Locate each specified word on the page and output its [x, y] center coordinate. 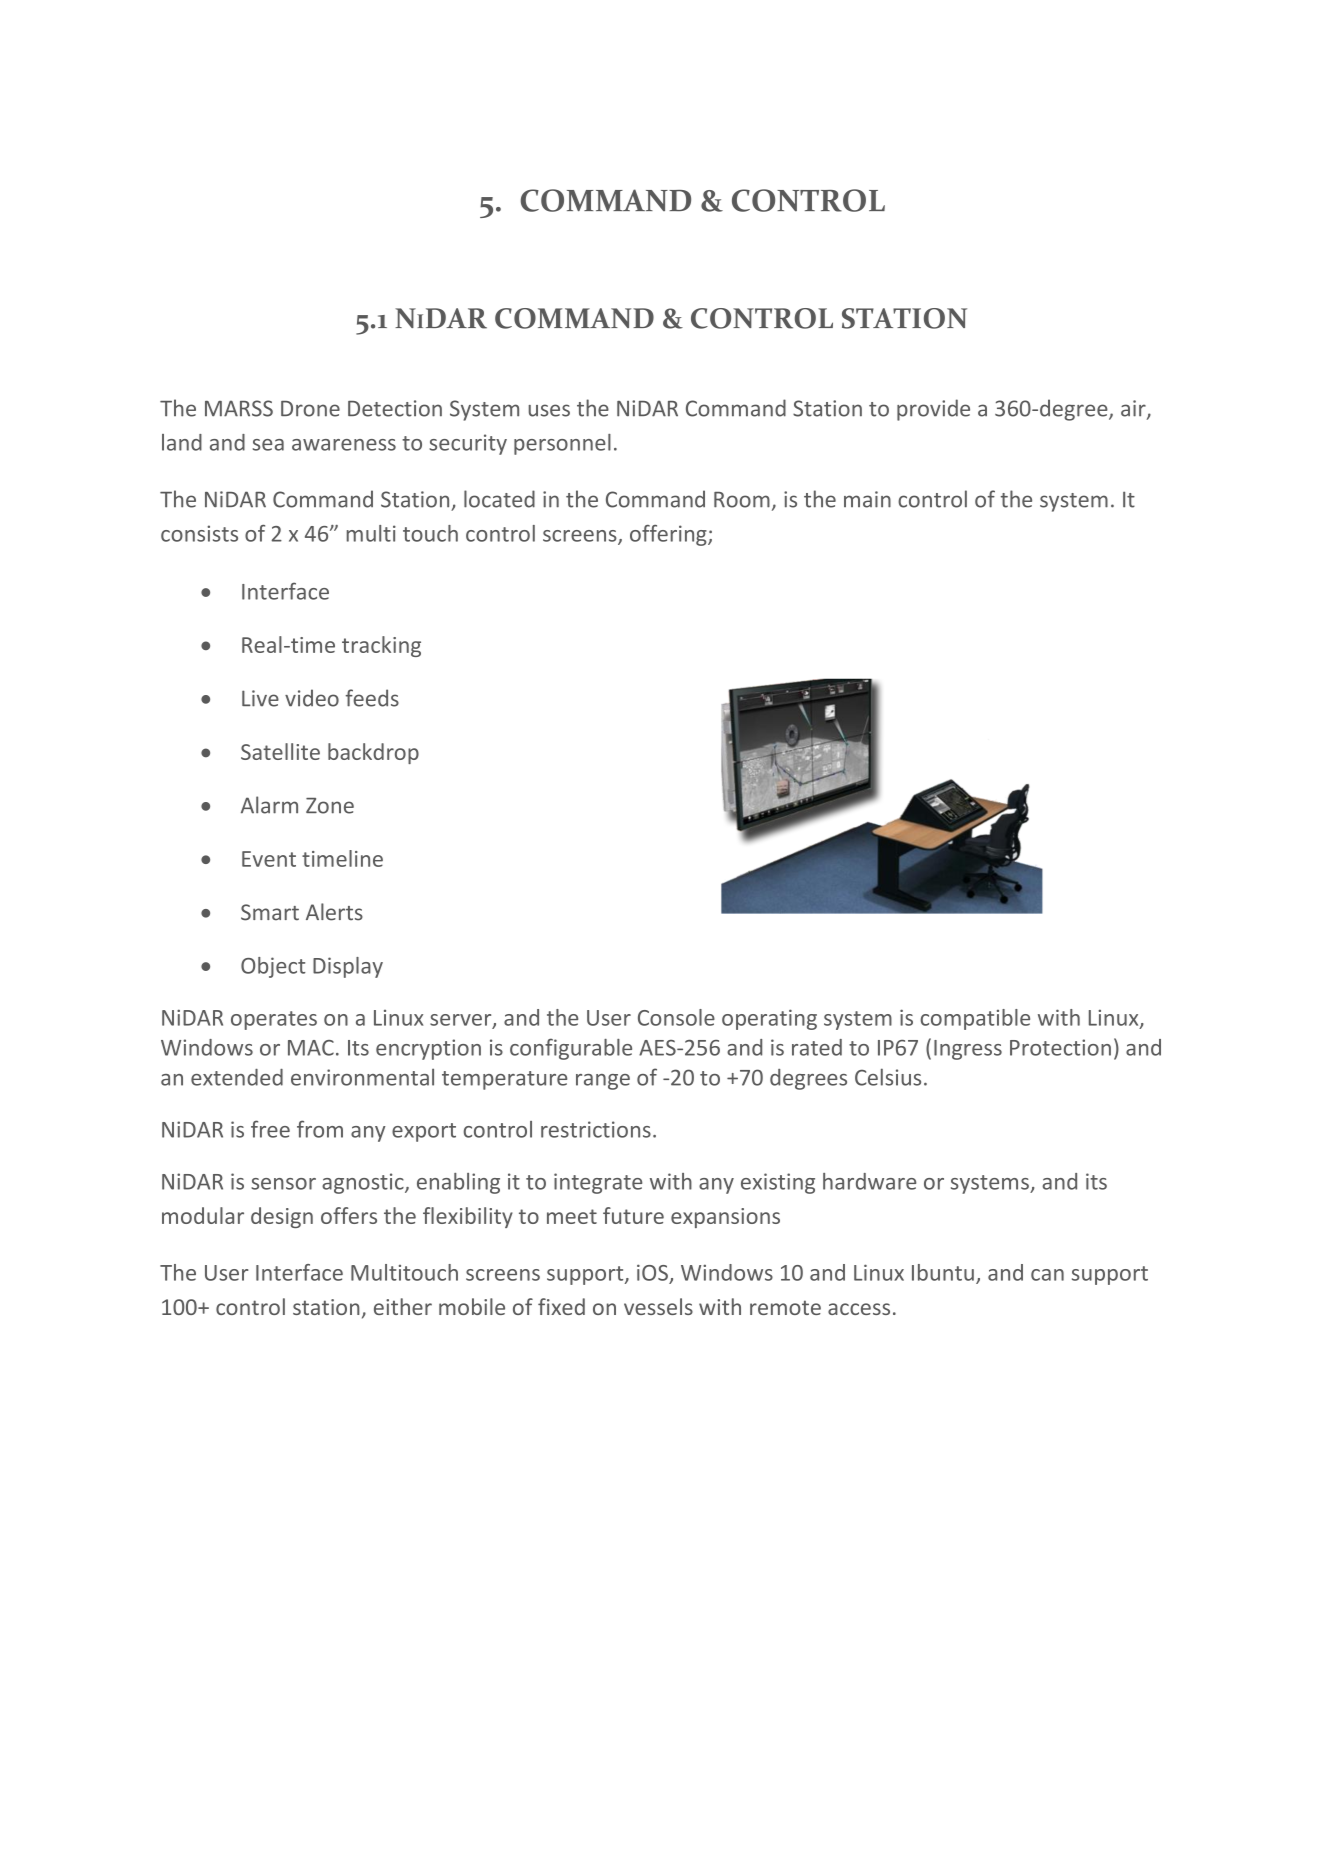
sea [268, 445]
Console [676, 1017]
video [312, 698]
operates [274, 1020]
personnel [562, 444]
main [867, 499]
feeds [372, 698]
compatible [975, 1019]
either [403, 1306]
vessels [658, 1306]
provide [933, 410]
